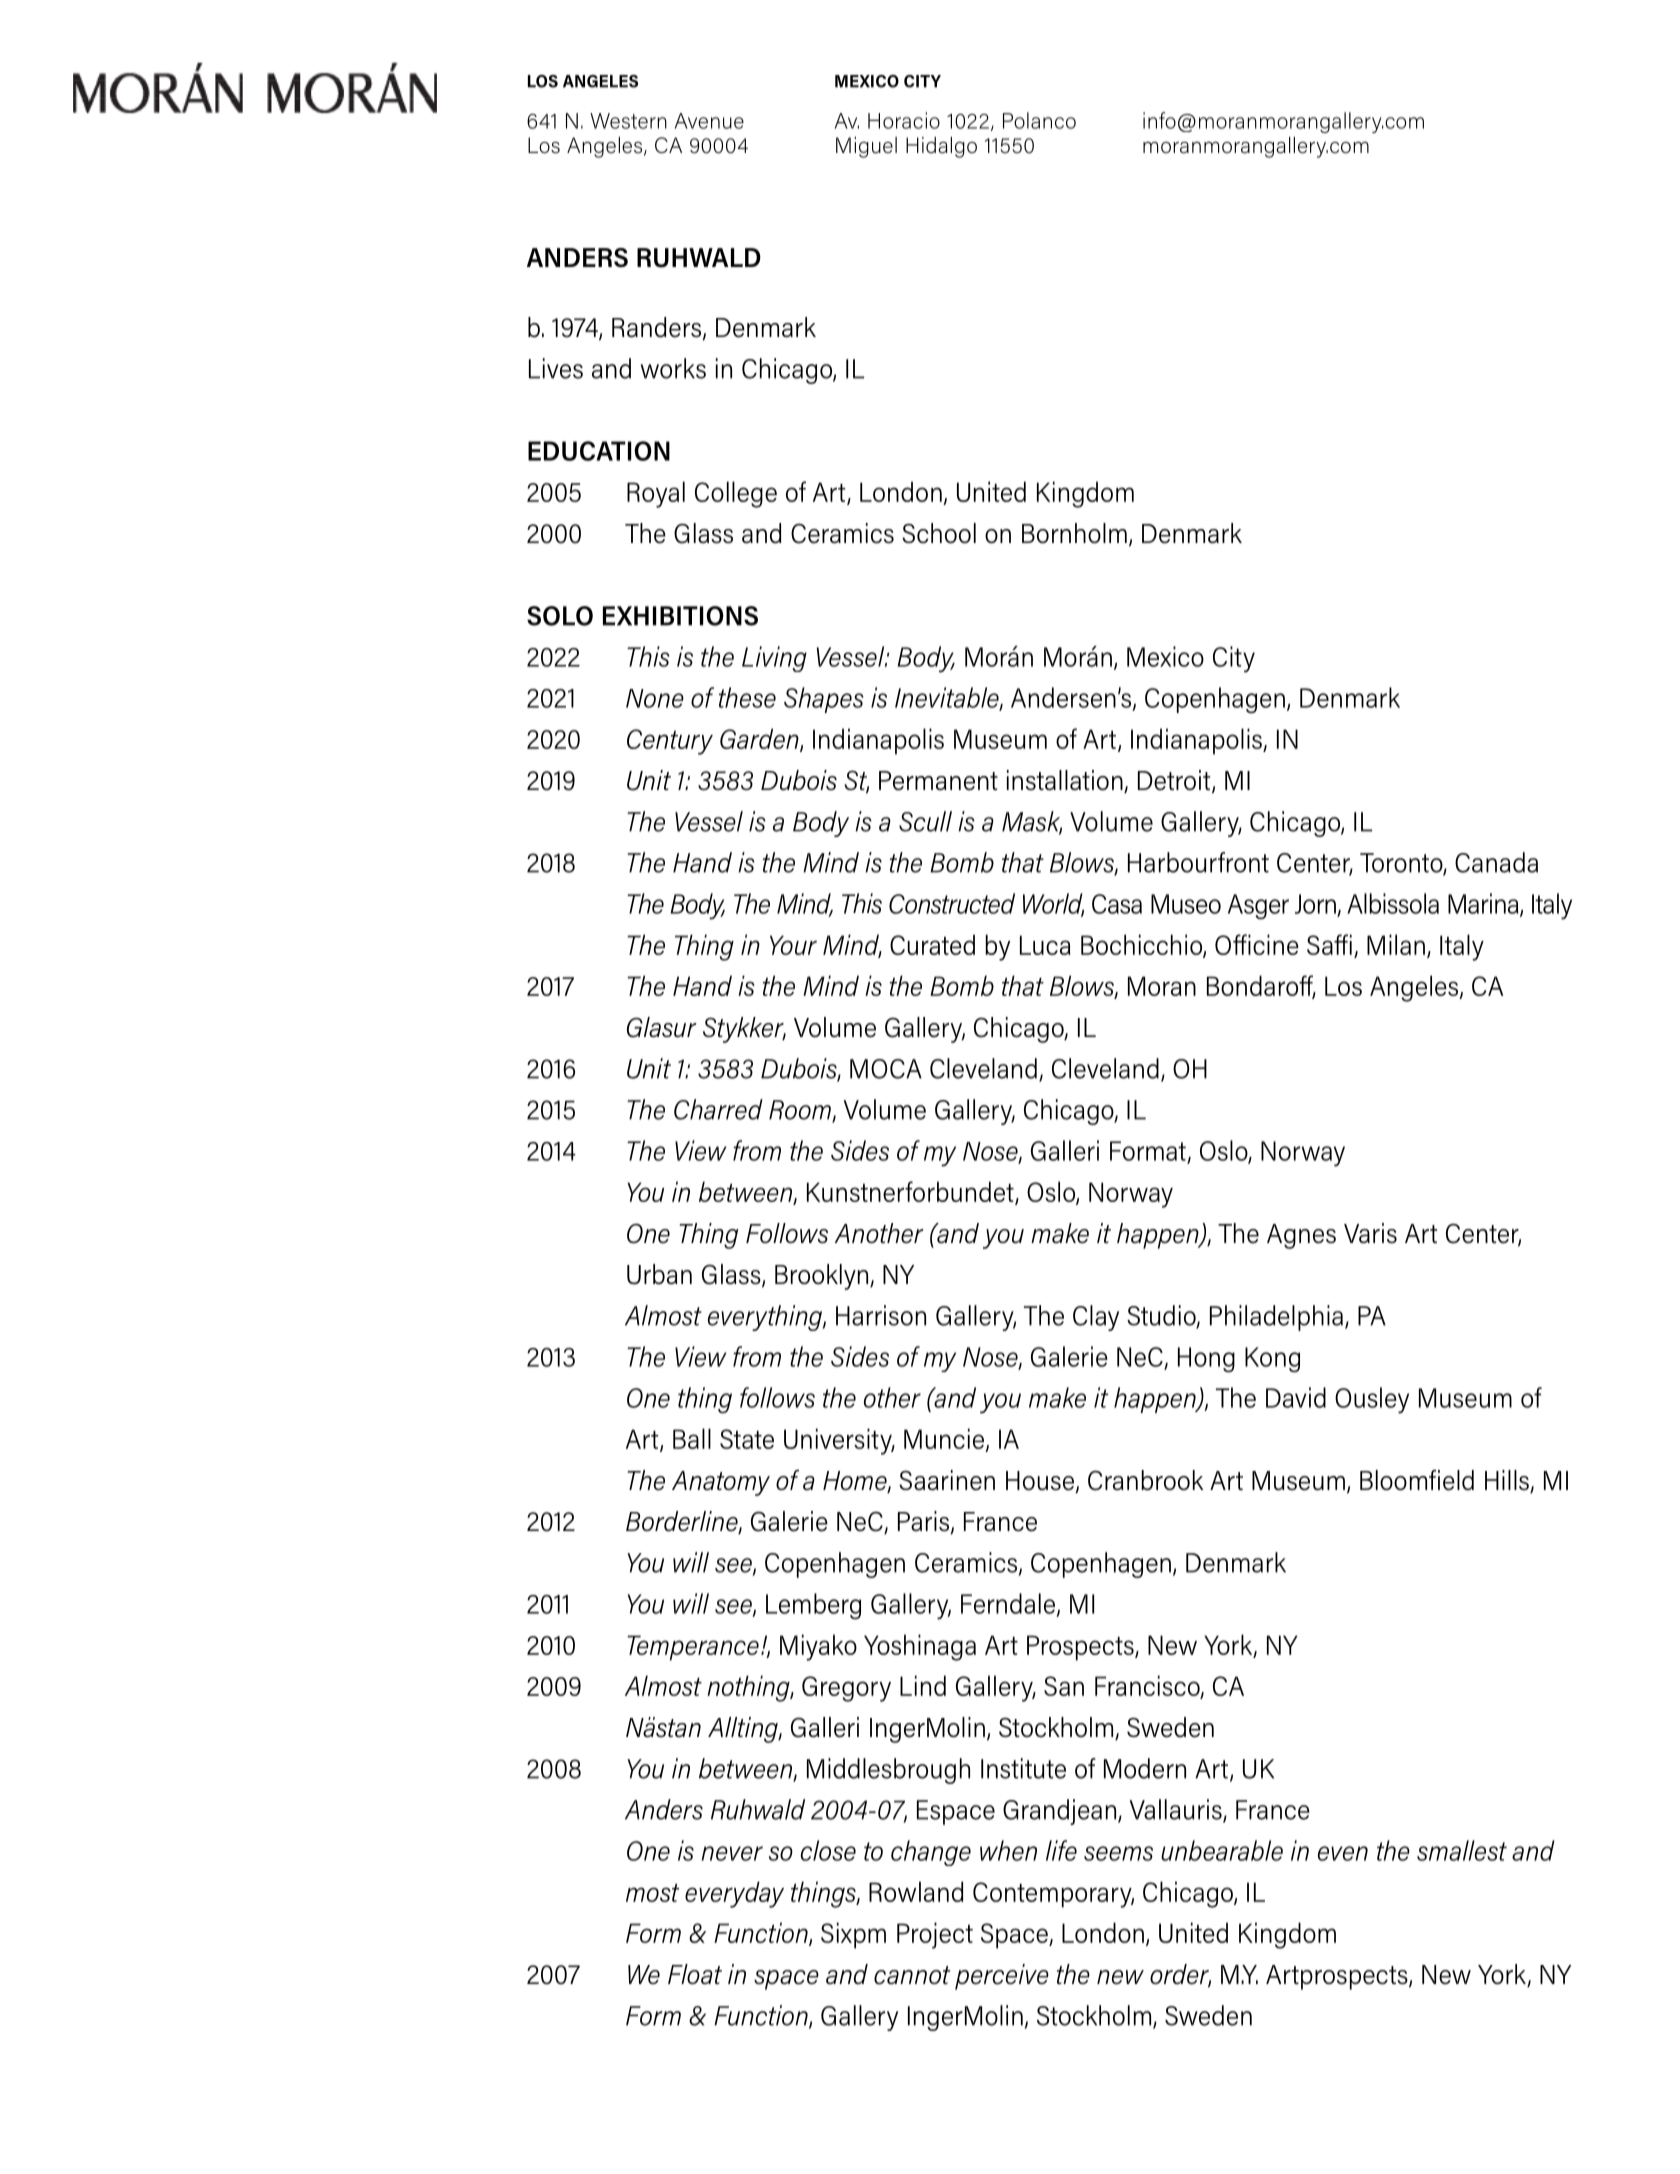 Image resolution: width=1680 pixels, height=2174 pixels. What do you see at coordinates (695, 1974) in the document?
I see `Float` at bounding box center [695, 1974].
